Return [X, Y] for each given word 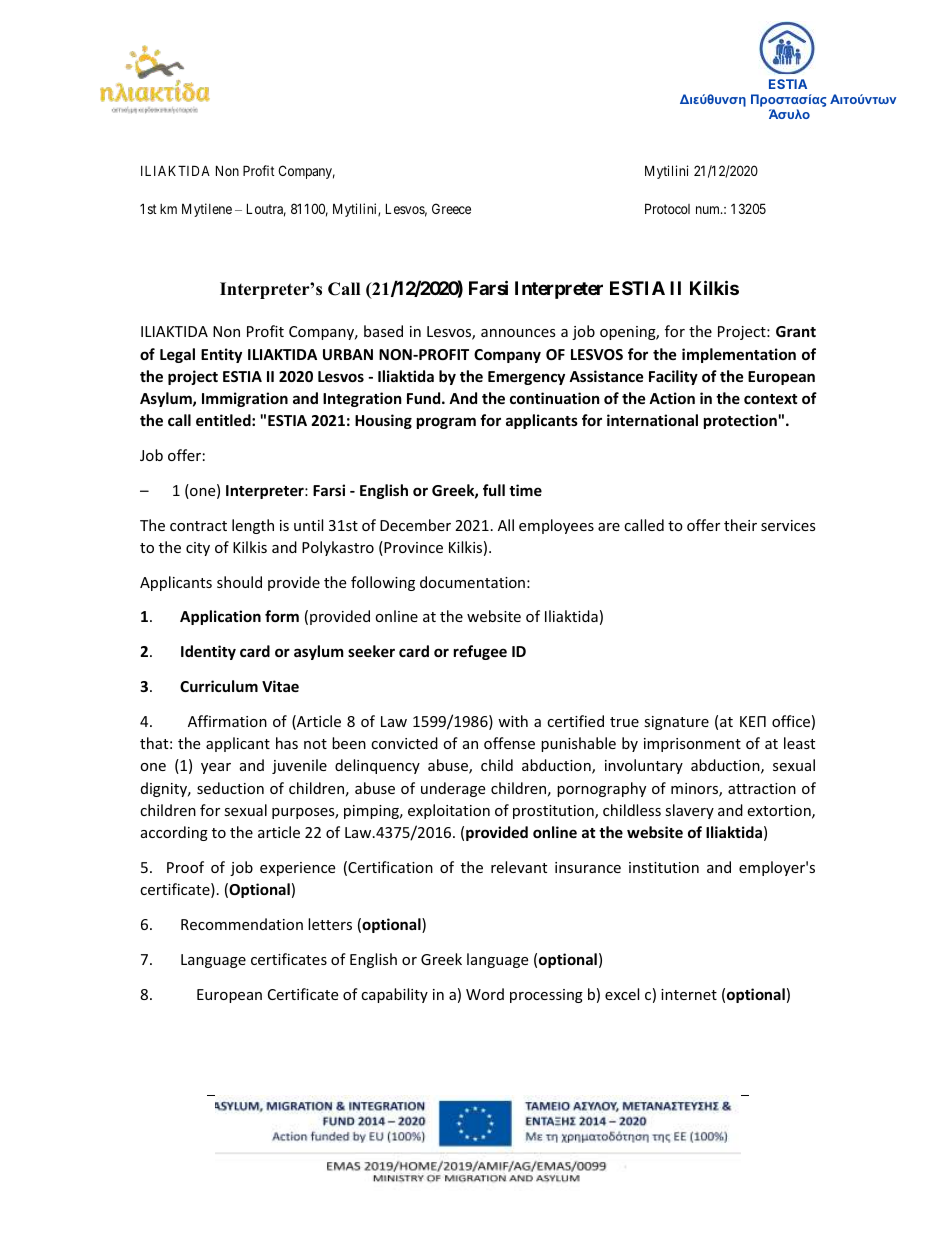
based [383, 331]
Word [485, 994]
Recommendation [242, 924]
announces [518, 333]
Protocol [667, 208]
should [239, 582]
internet [689, 994]
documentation [472, 582]
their [740, 525]
